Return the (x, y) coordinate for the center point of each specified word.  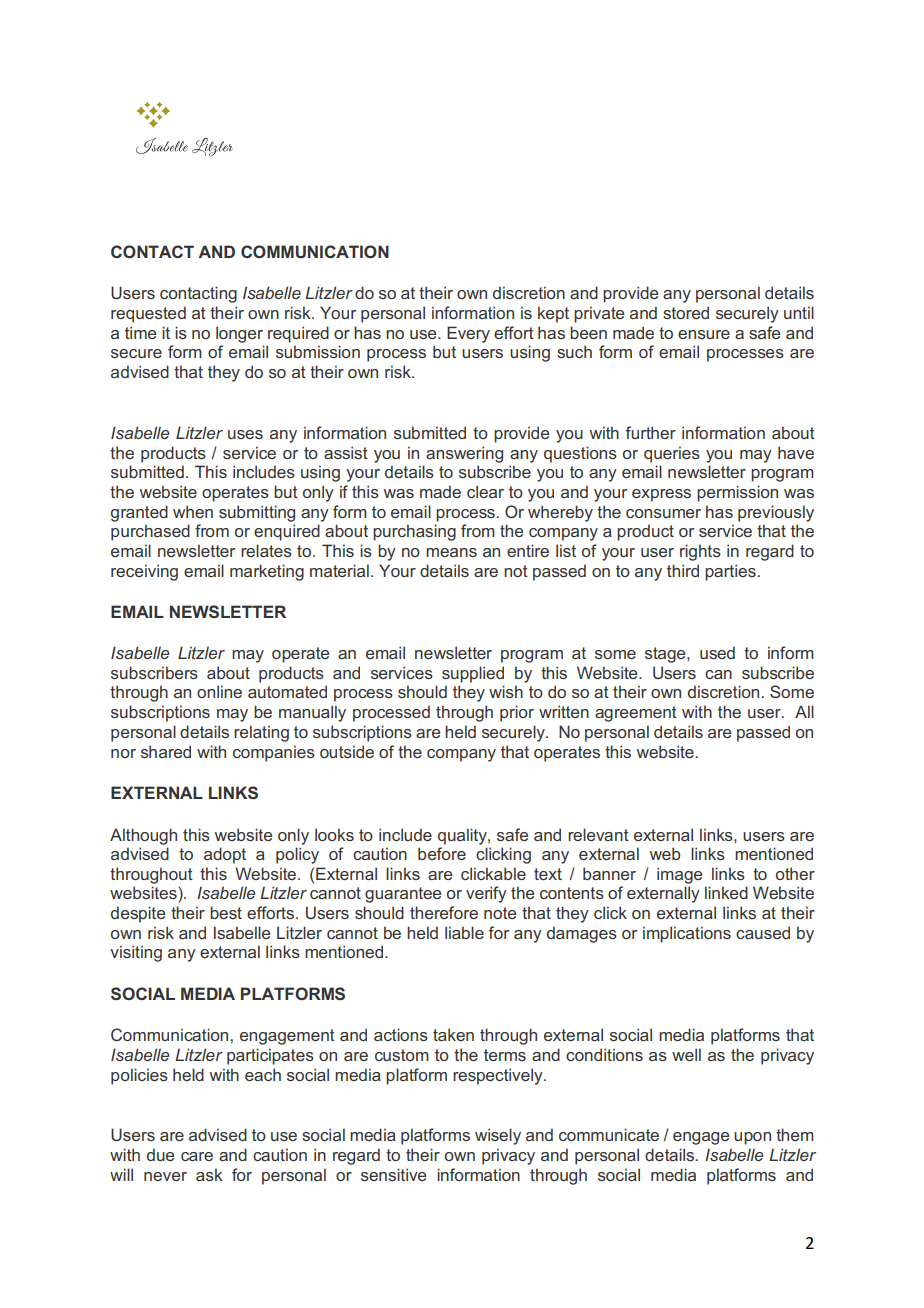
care (197, 1156)
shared (166, 751)
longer (239, 334)
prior (517, 713)
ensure (704, 334)
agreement (636, 714)
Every (468, 334)
